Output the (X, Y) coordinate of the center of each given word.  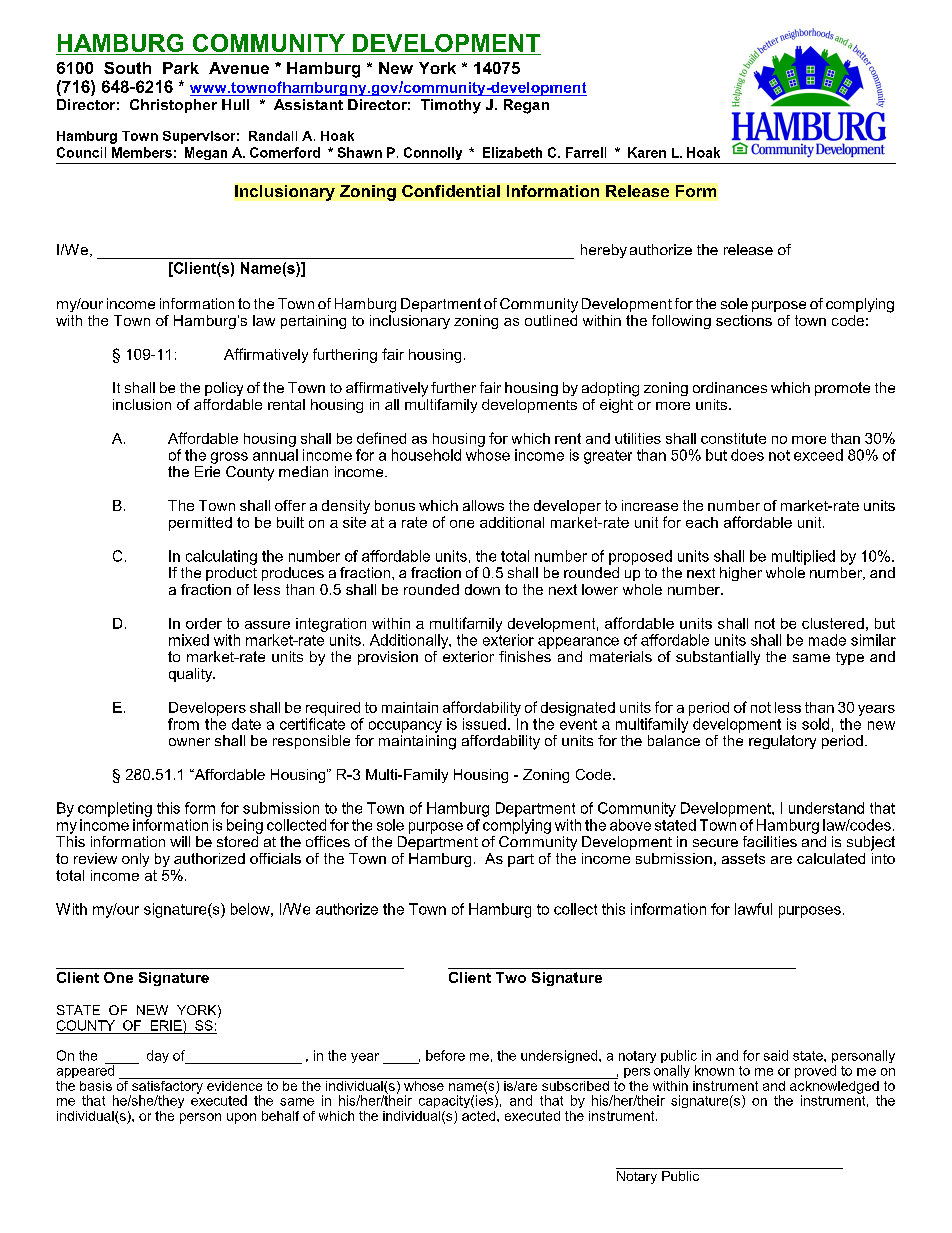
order (204, 623)
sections (744, 320)
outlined (551, 319)
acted (480, 1116)
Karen (647, 152)
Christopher (173, 106)
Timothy (451, 106)
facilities (770, 841)
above (630, 825)
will (180, 841)
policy (224, 389)
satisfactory (167, 1087)
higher (741, 574)
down (482, 589)
